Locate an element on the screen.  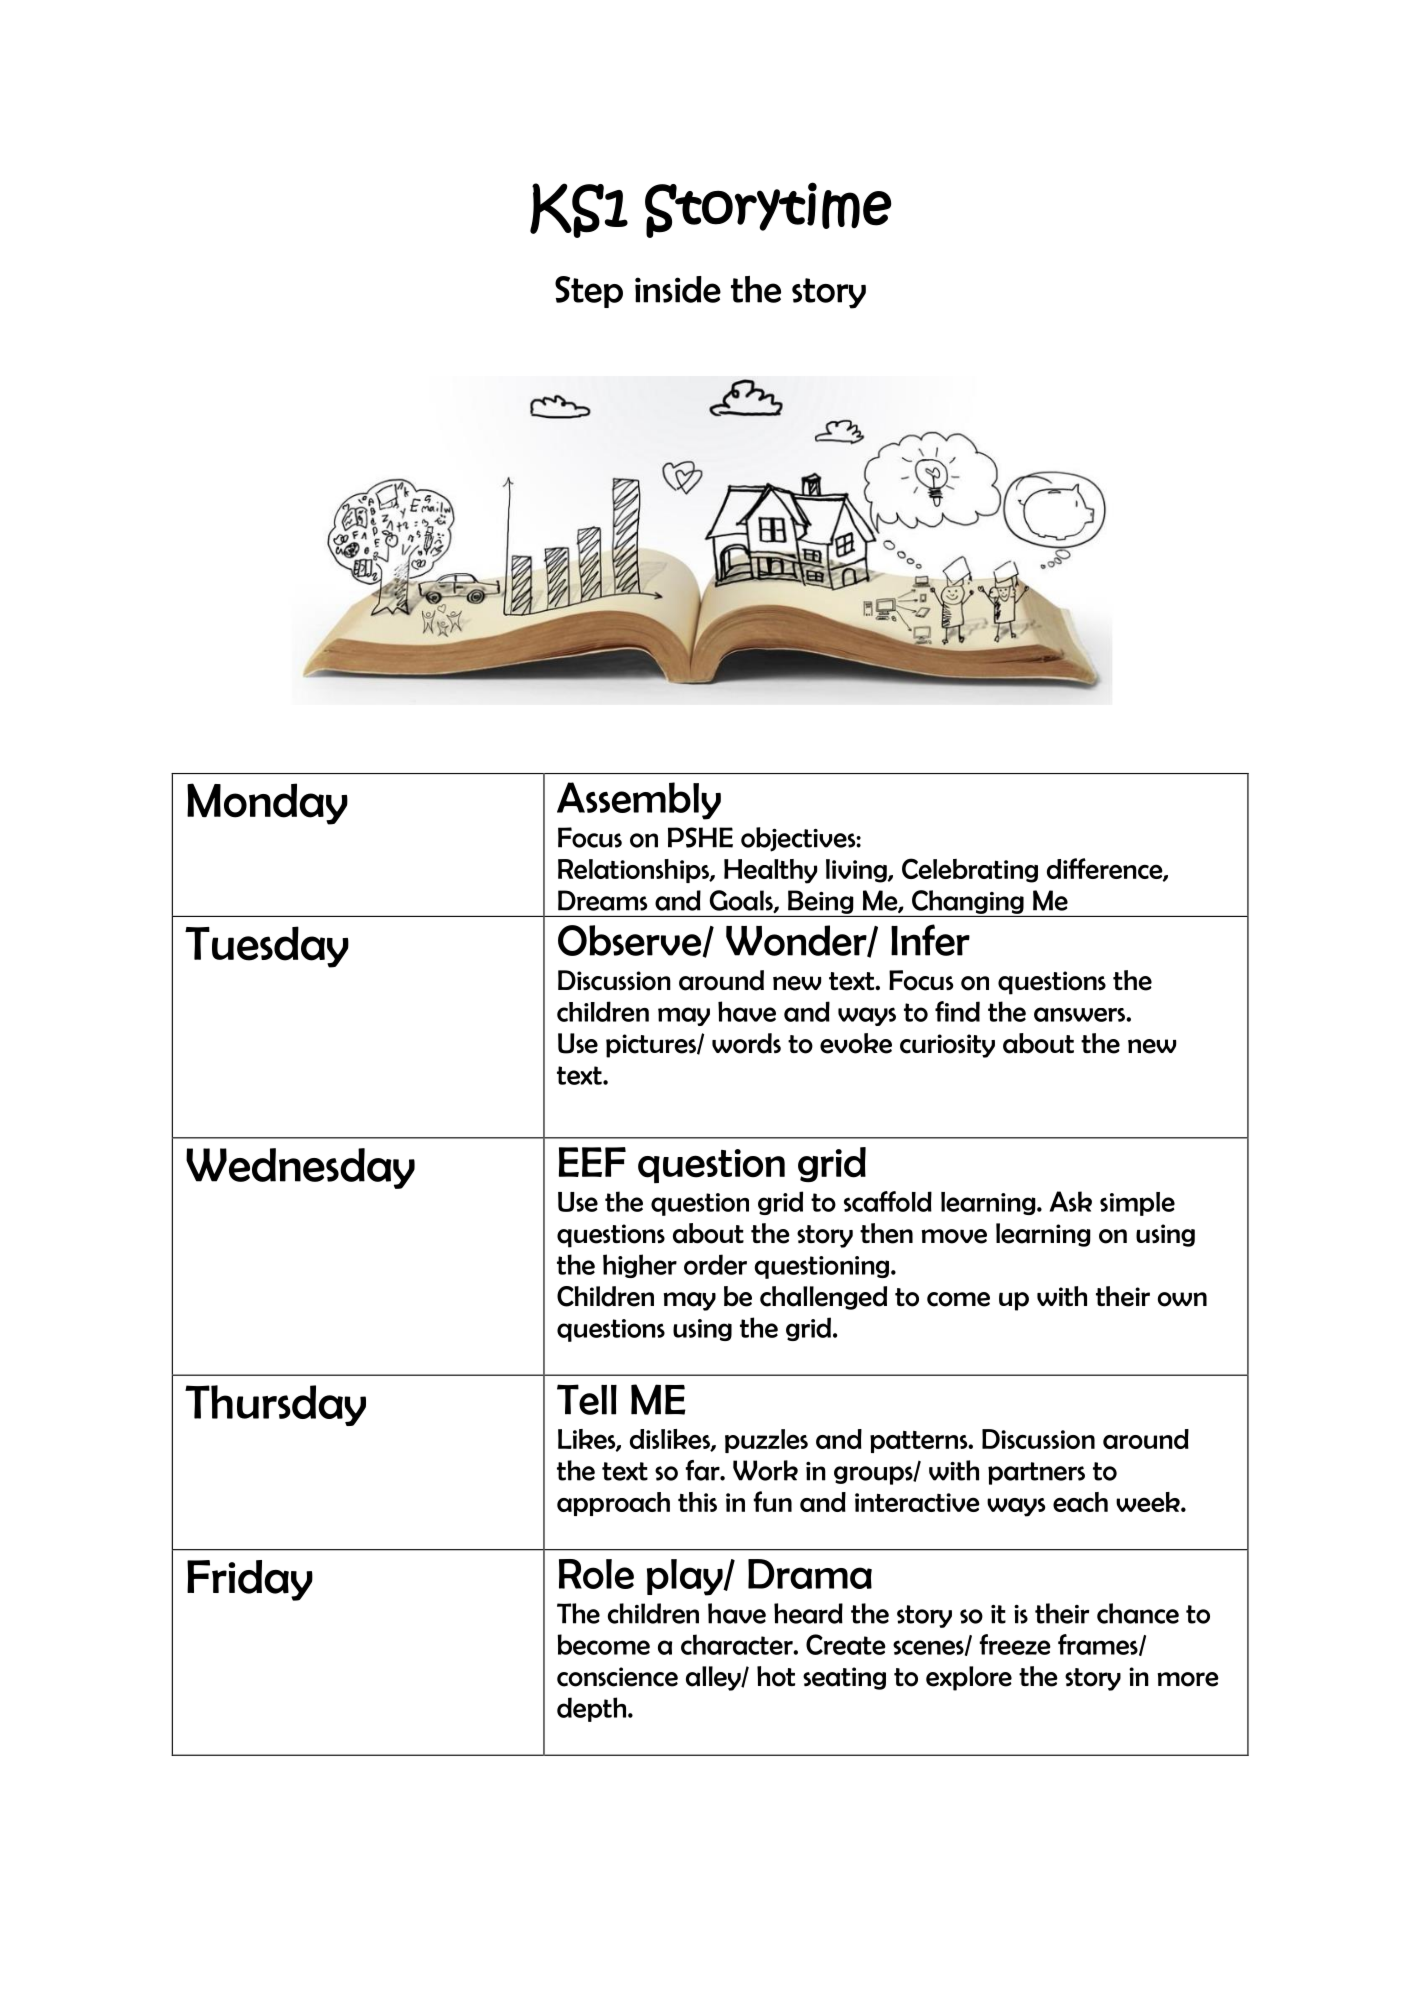
Step is located at coordinates (589, 292).
